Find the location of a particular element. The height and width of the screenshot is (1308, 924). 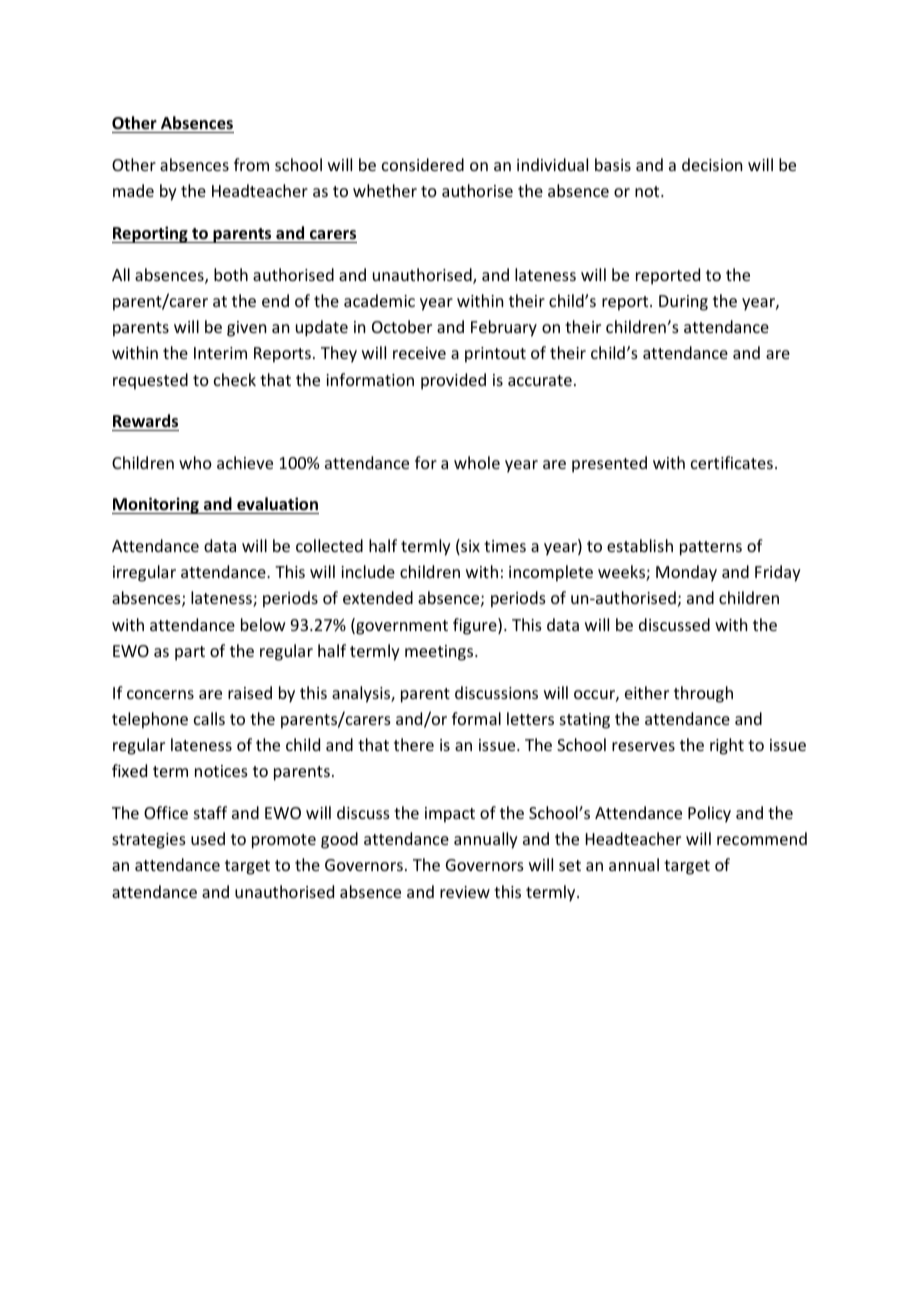

patterns is located at coordinates (711, 548).
